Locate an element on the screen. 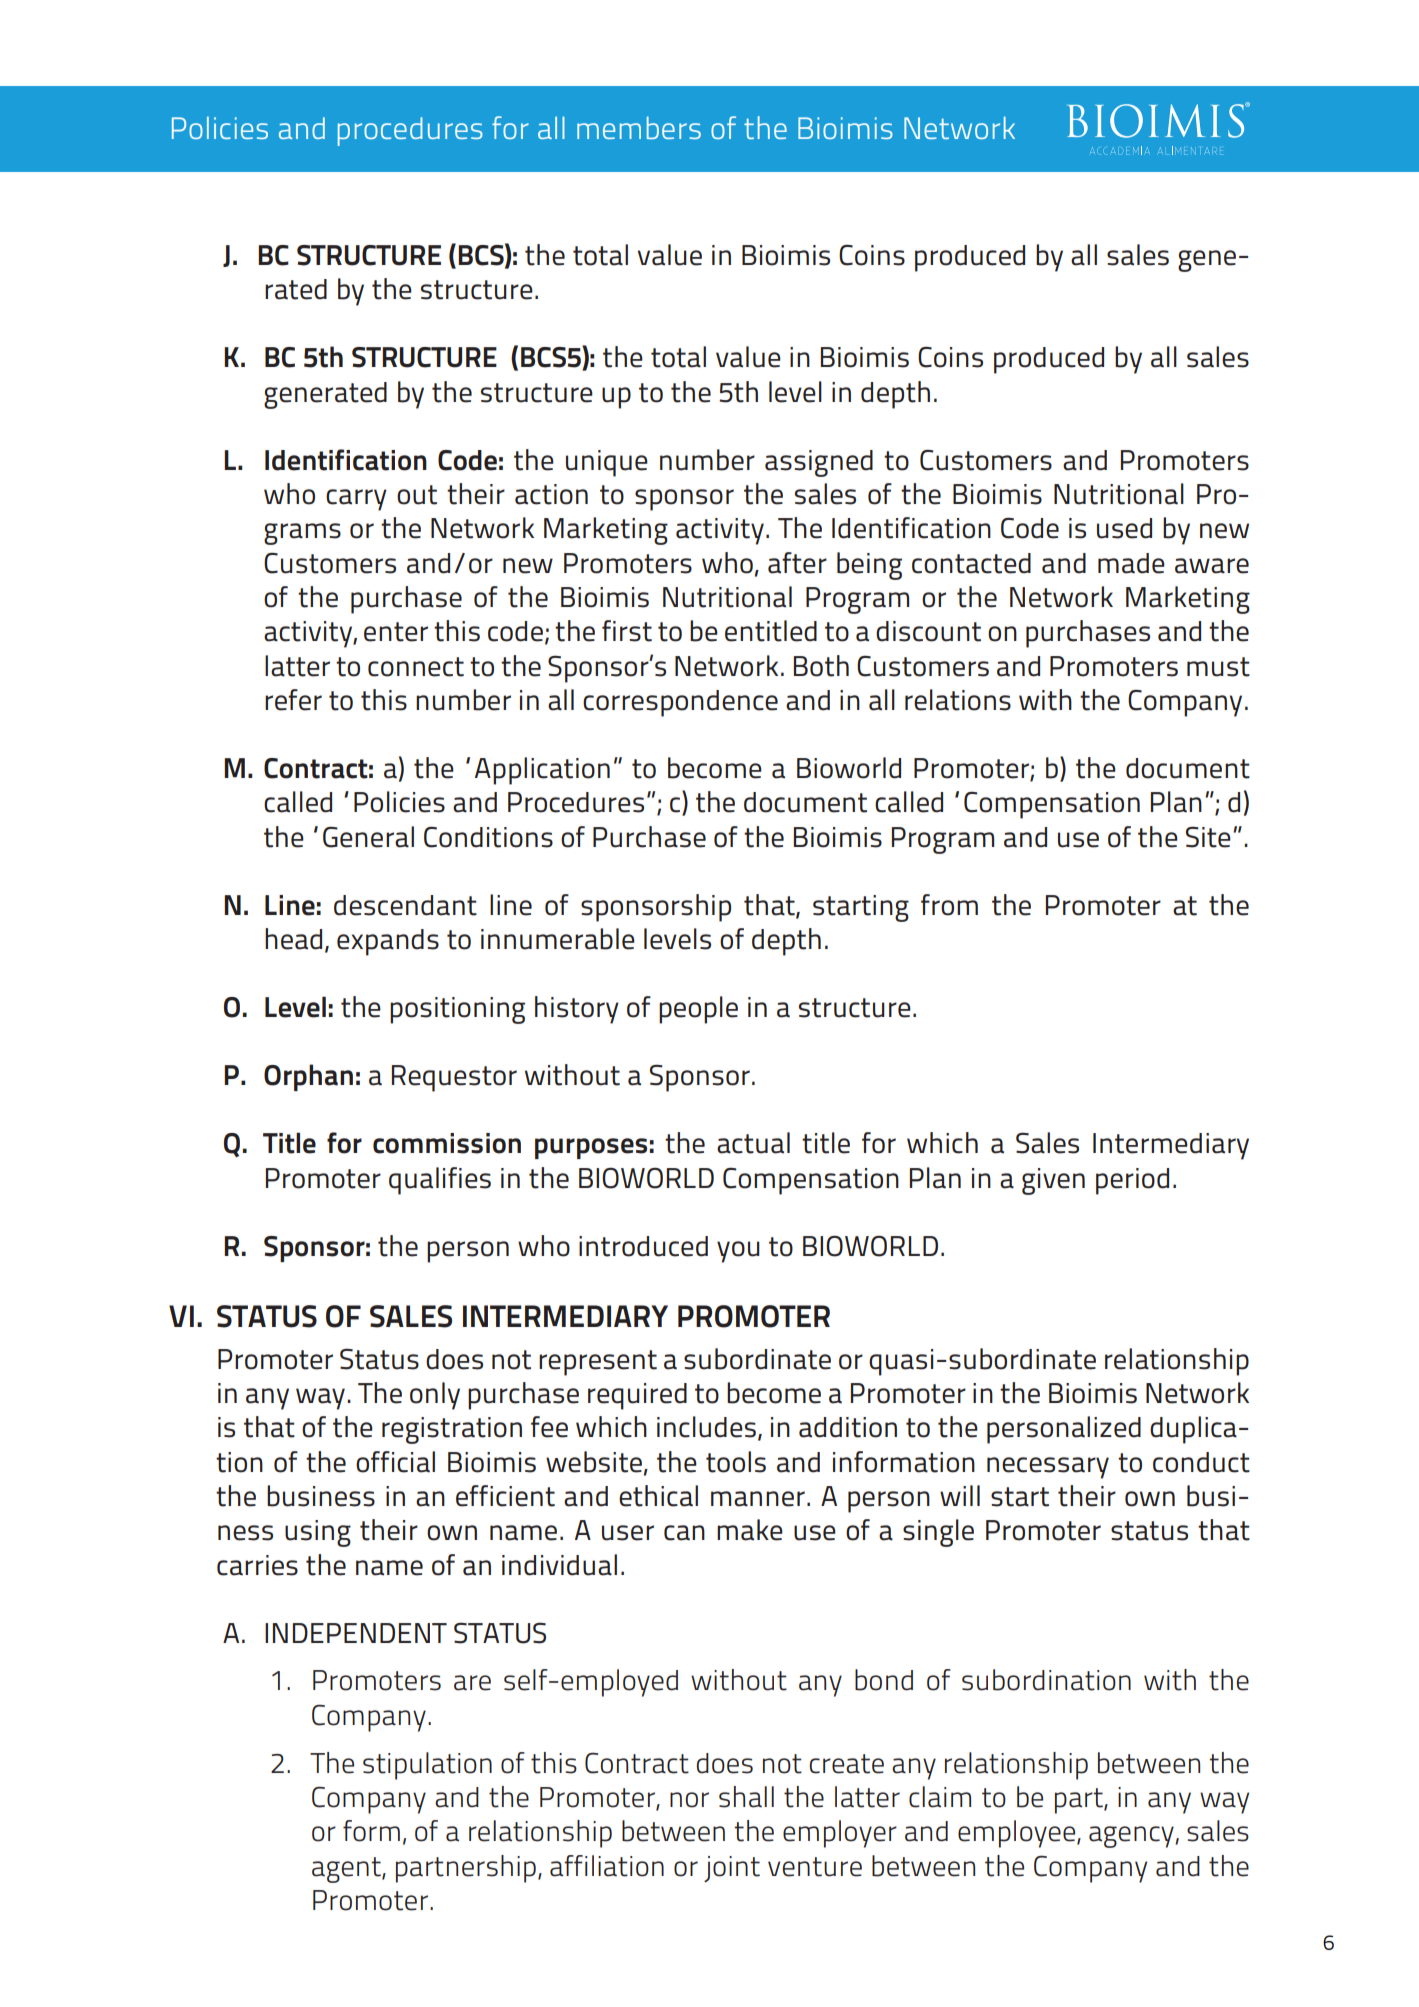 This screenshot has height=2007, width=1419. agent is located at coordinates (347, 1870).
